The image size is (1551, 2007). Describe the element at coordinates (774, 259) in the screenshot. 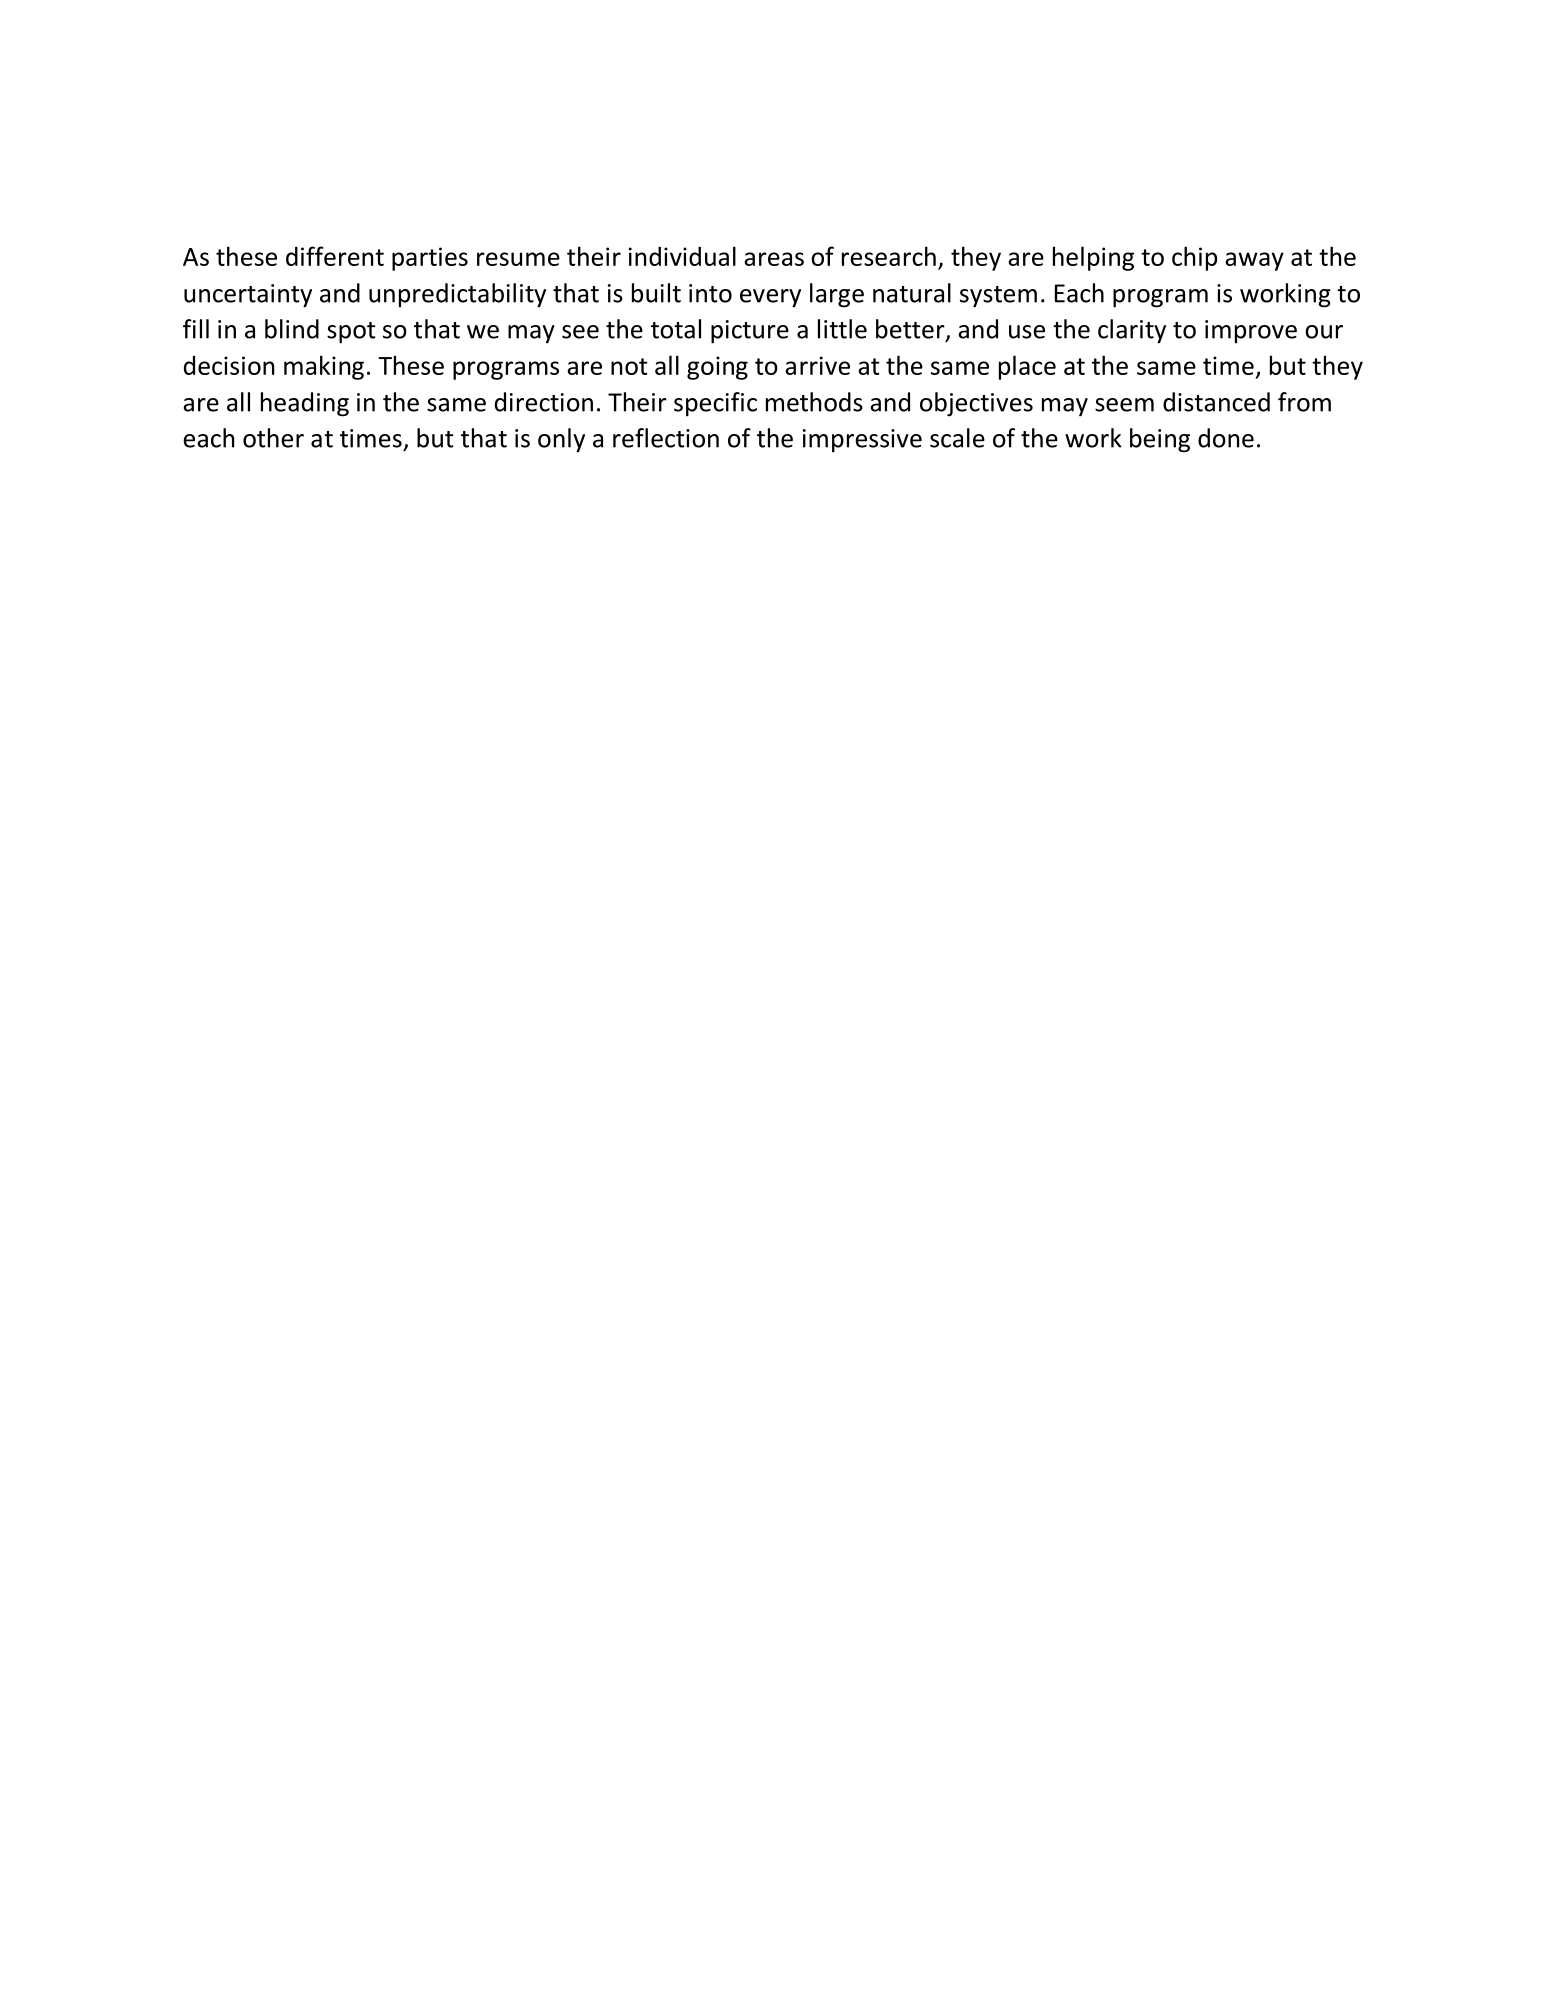

I see `areas` at that location.
